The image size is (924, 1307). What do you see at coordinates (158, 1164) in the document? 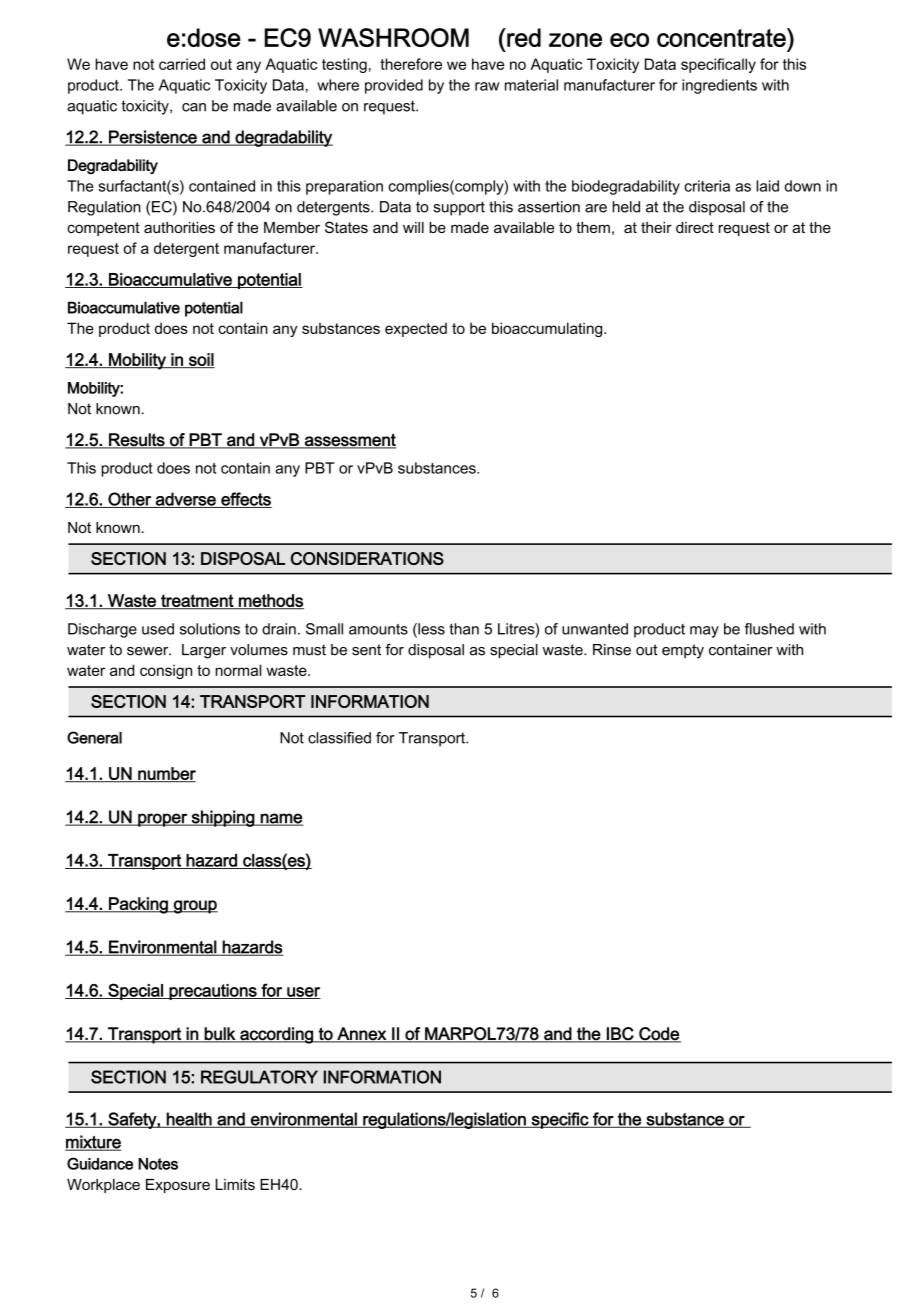
I see `Notes` at bounding box center [158, 1164].
